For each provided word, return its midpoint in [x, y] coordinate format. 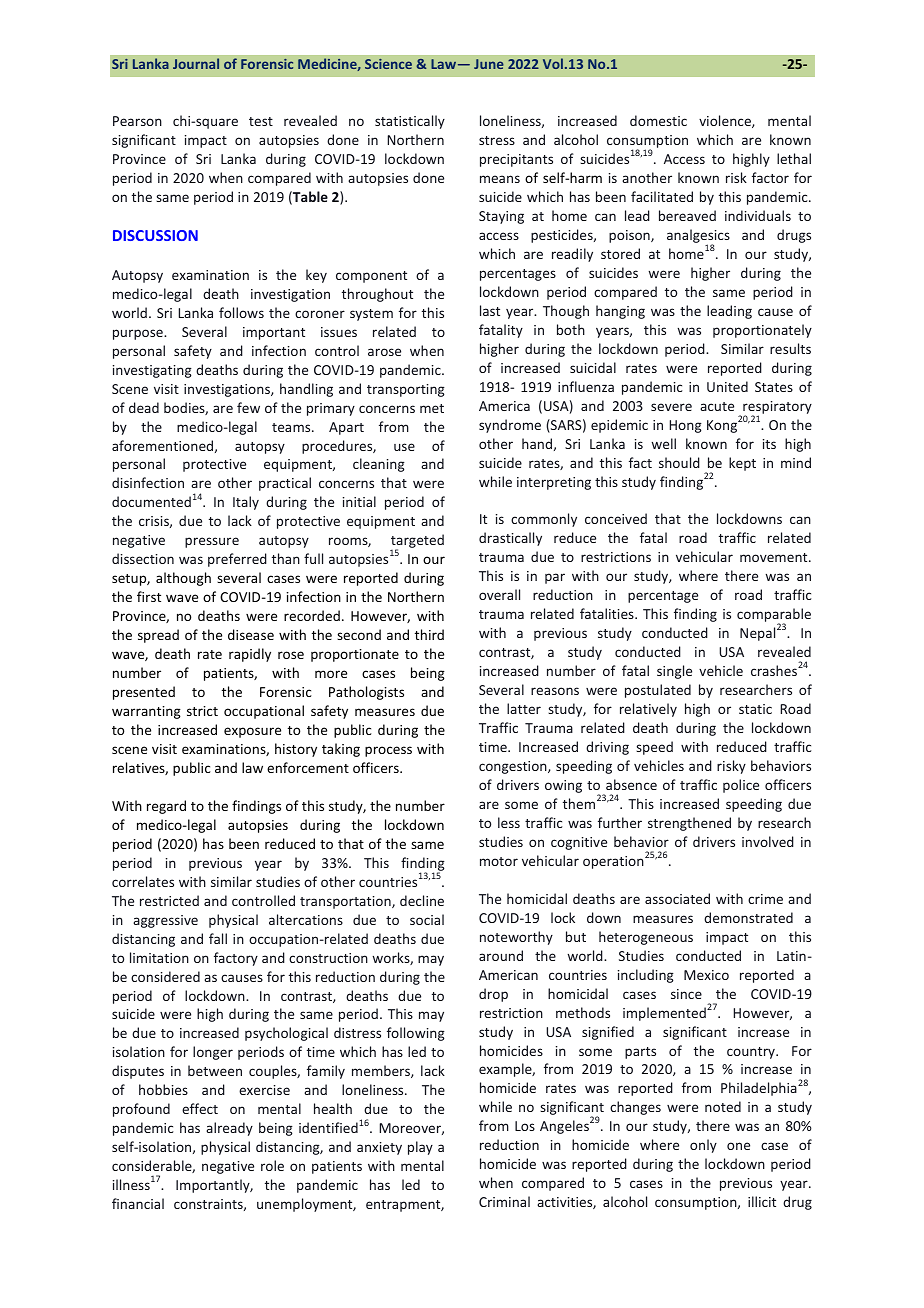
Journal [196, 63]
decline [422, 900]
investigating [152, 371]
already [229, 1129]
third [429, 634]
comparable [774, 616]
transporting [406, 390]
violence [726, 121]
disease [251, 634]
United [727, 386]
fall [218, 938]
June [489, 64]
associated [677, 898]
